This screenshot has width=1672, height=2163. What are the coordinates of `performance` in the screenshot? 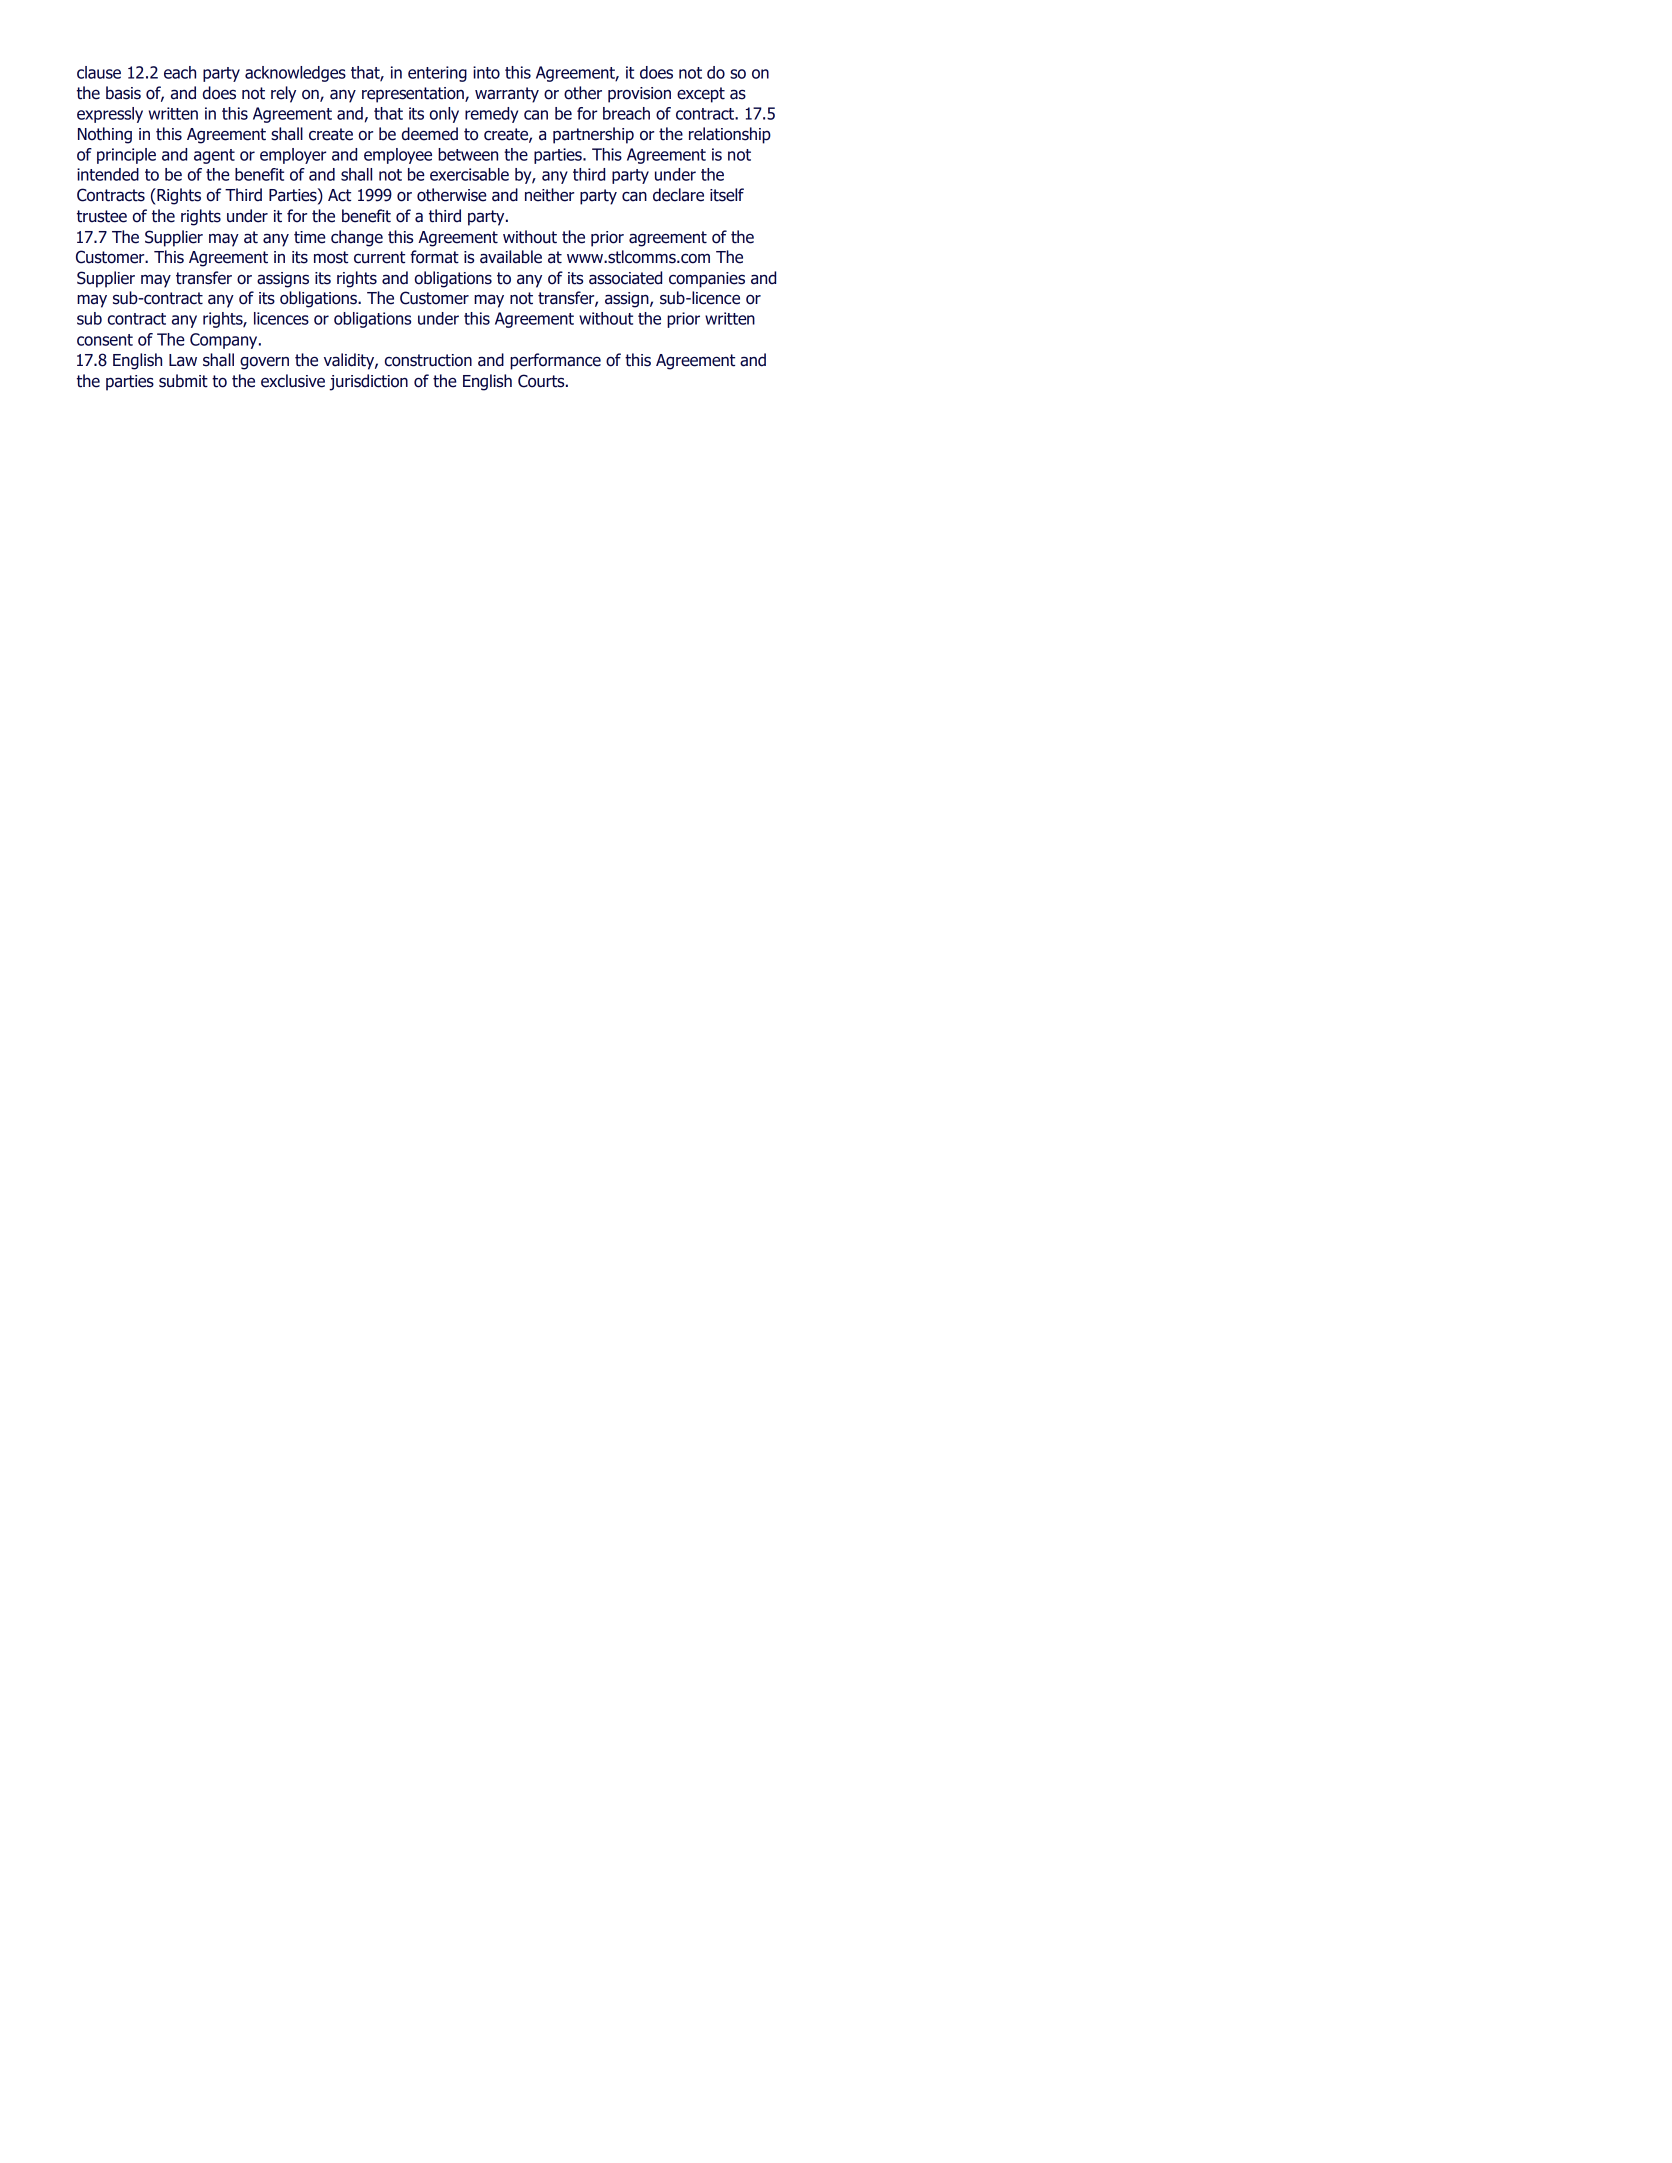 It's located at (555, 361).
